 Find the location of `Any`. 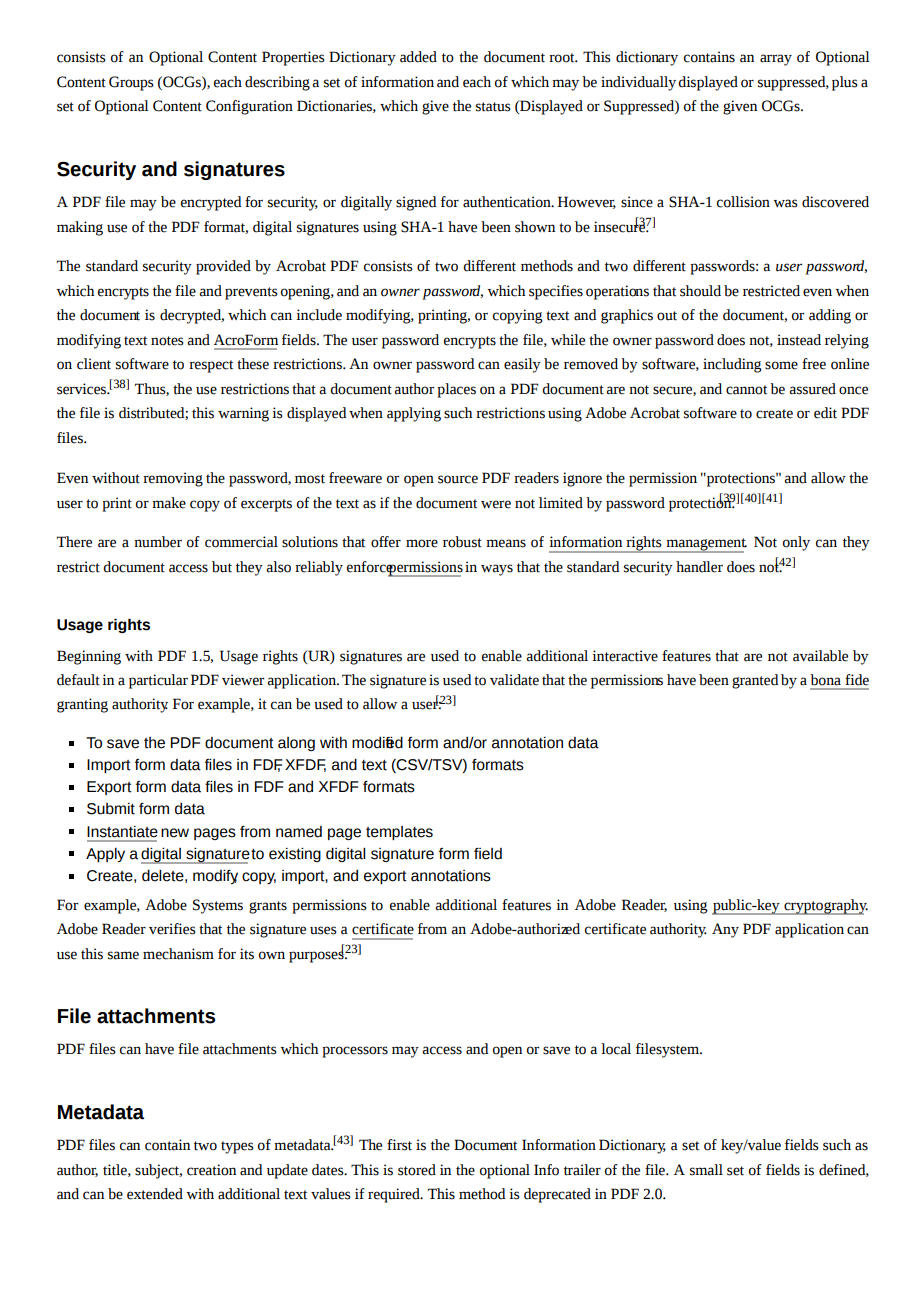

Any is located at coordinates (725, 930).
